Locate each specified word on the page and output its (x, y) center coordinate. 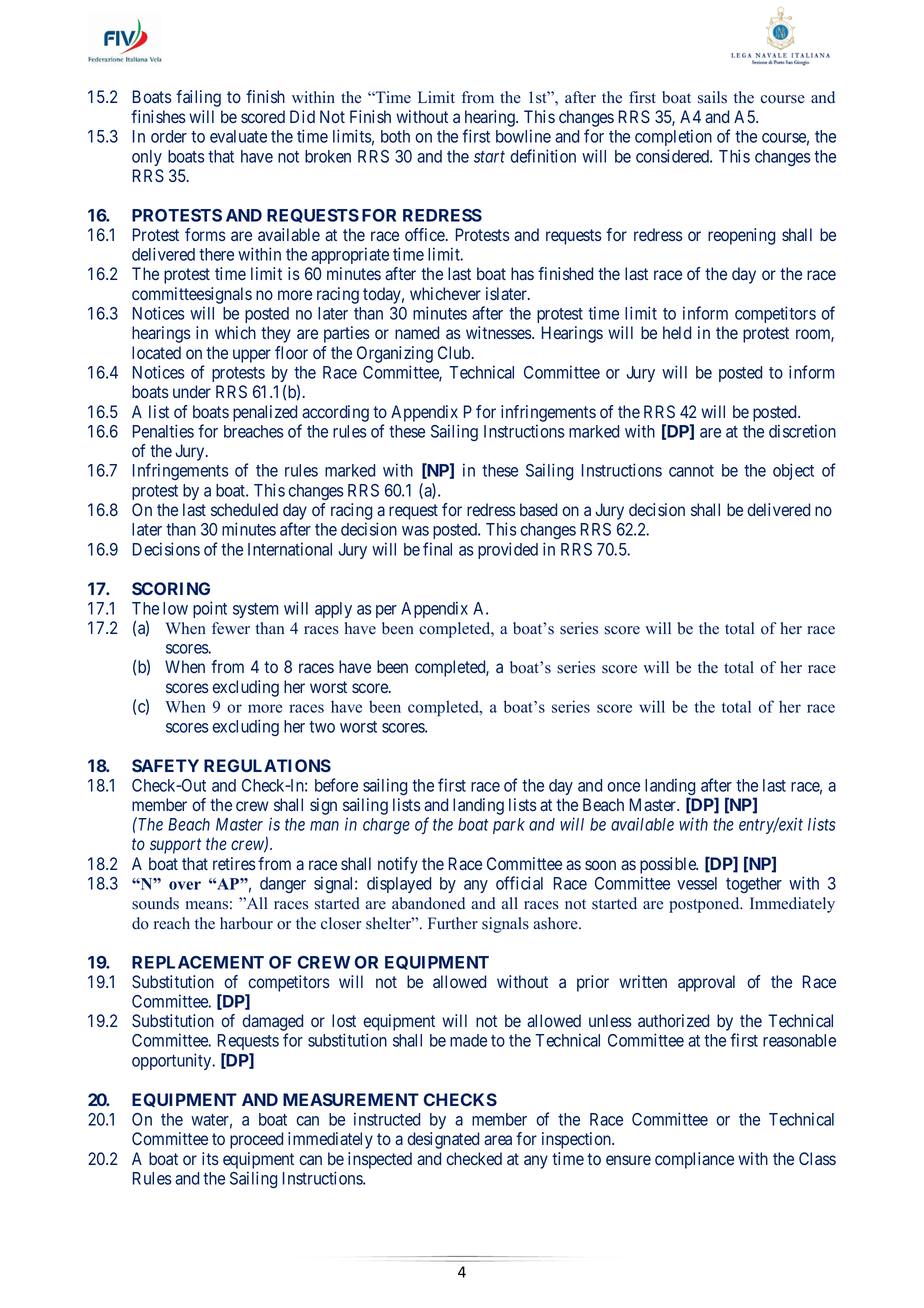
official (519, 883)
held (677, 332)
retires (234, 863)
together (754, 885)
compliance (694, 1160)
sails (712, 97)
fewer (231, 628)
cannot (691, 471)
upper (252, 356)
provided (508, 550)
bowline (523, 136)
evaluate (238, 136)
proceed (256, 1140)
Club (454, 352)
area (498, 1140)
